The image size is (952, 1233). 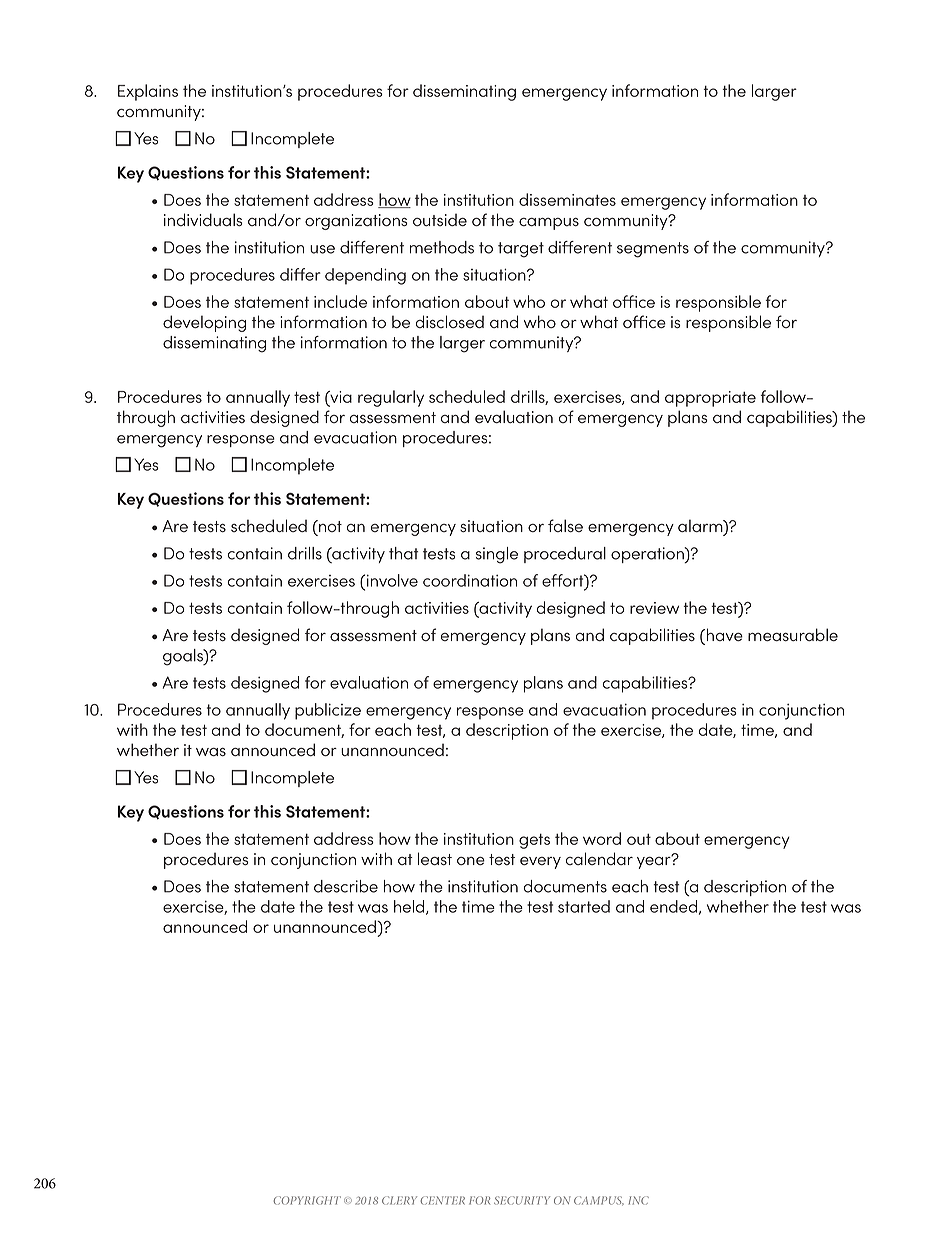 I want to click on single, so click(x=497, y=555).
